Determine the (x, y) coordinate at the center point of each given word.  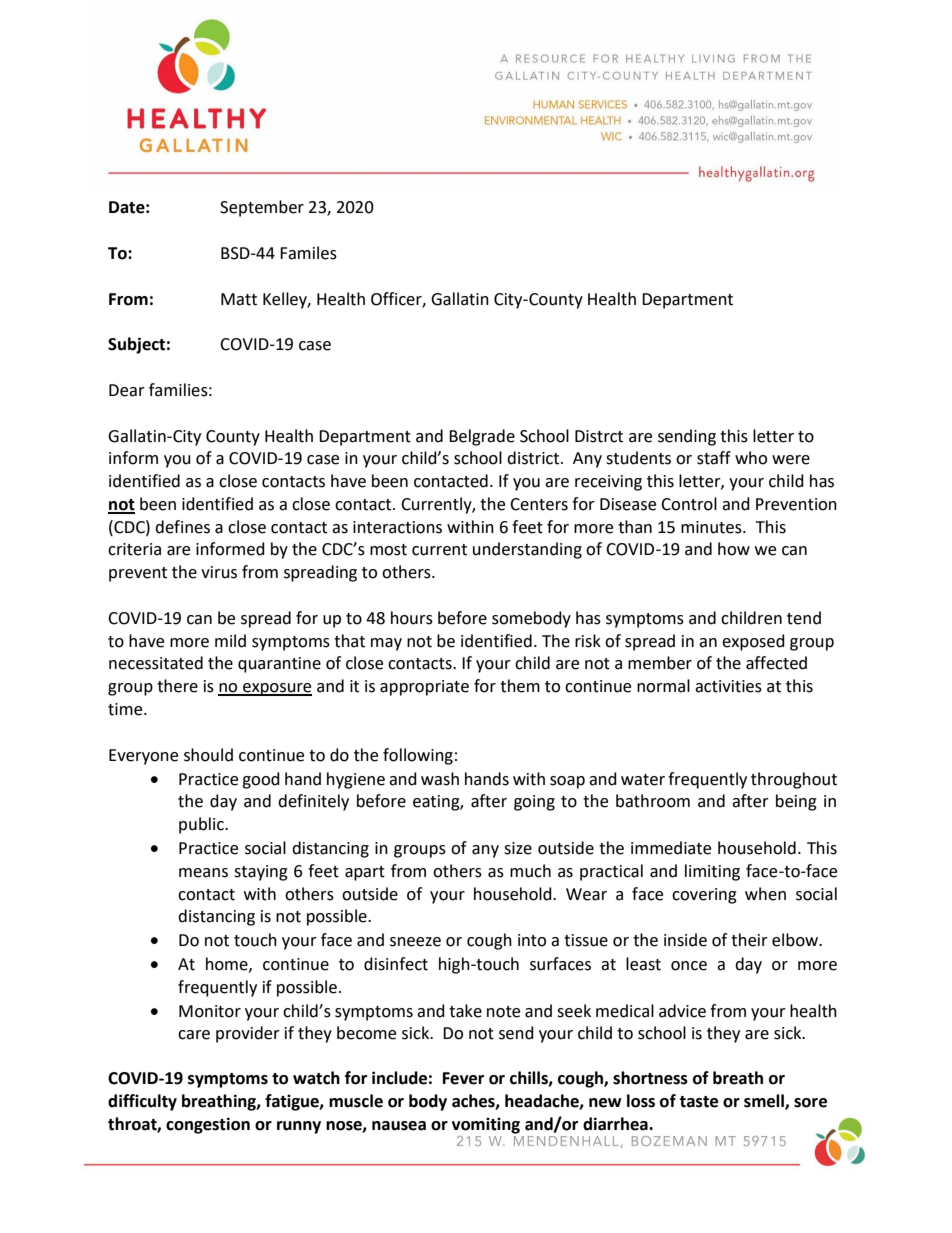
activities (728, 686)
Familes (308, 253)
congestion (208, 1125)
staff (714, 458)
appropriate (424, 688)
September (262, 208)
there (177, 686)
